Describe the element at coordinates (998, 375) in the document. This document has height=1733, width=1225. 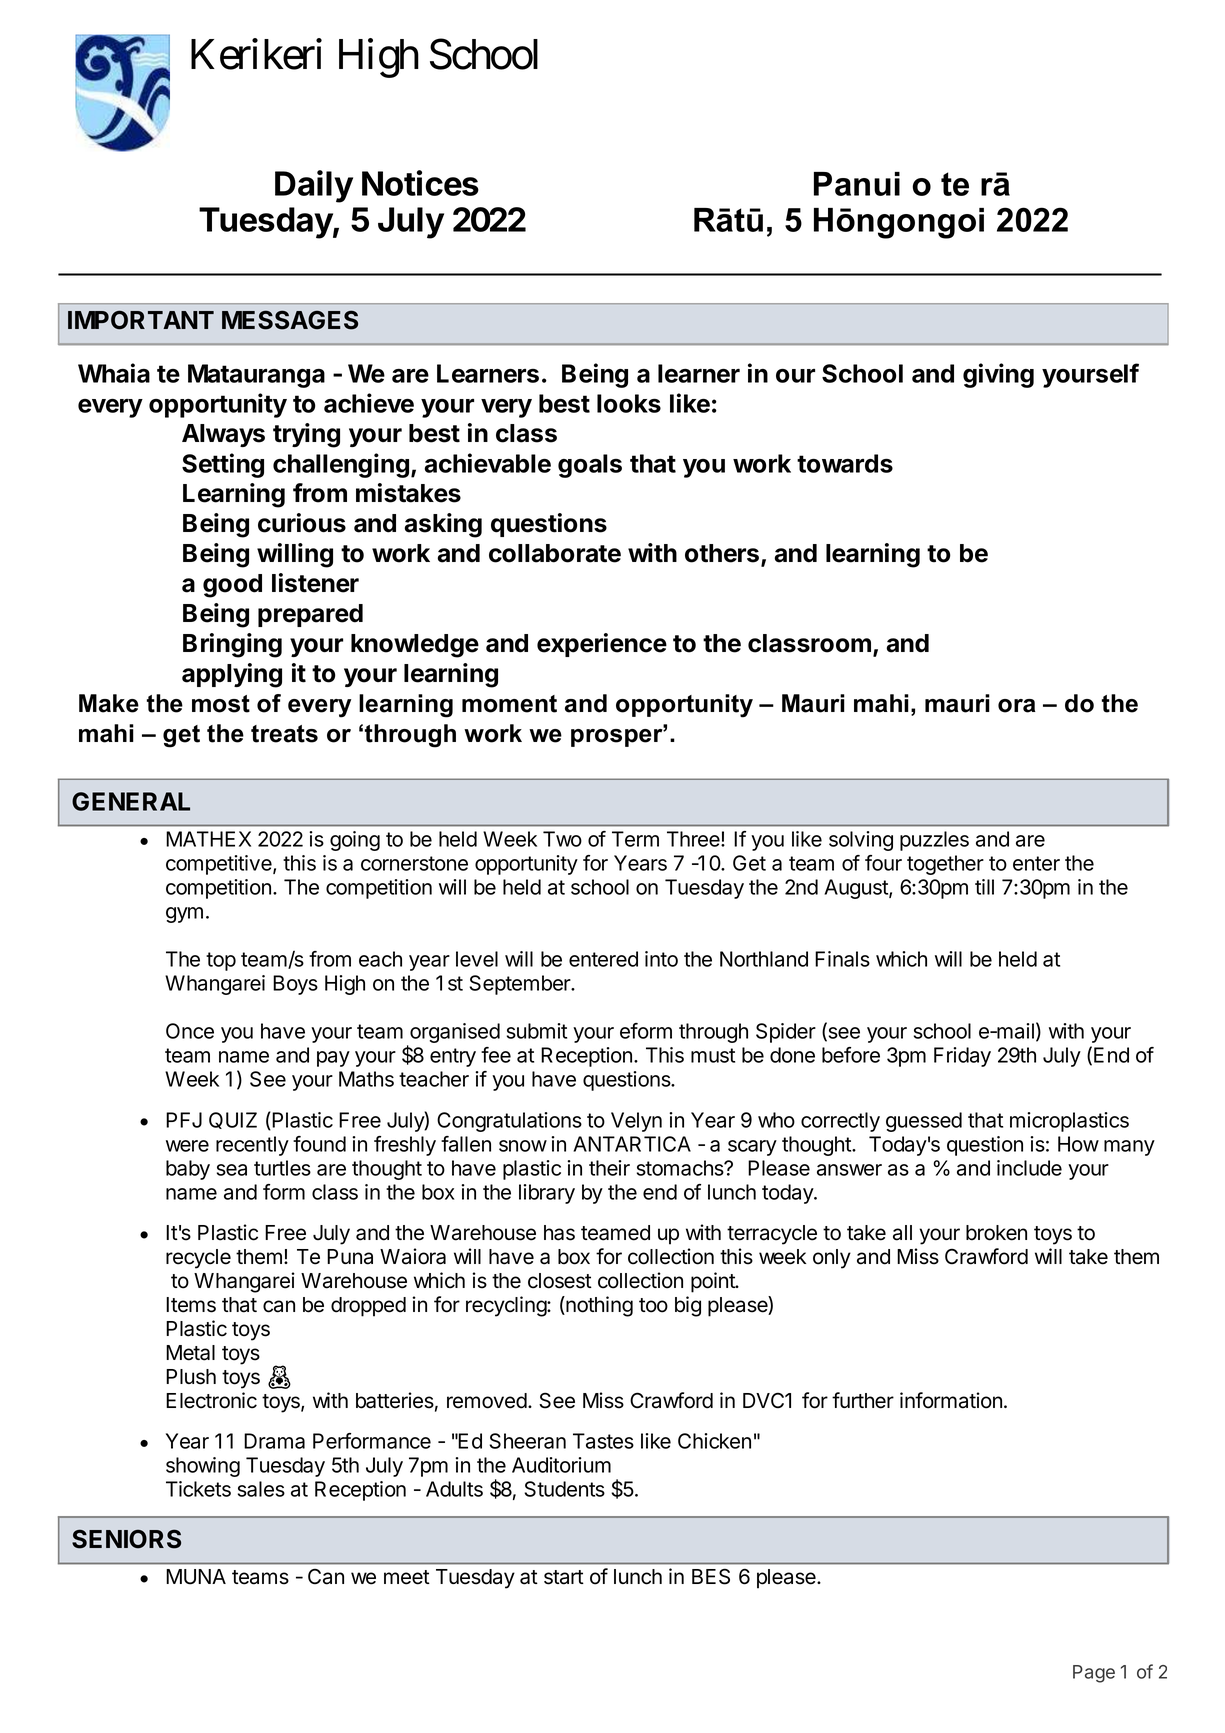
I see `giving` at that location.
